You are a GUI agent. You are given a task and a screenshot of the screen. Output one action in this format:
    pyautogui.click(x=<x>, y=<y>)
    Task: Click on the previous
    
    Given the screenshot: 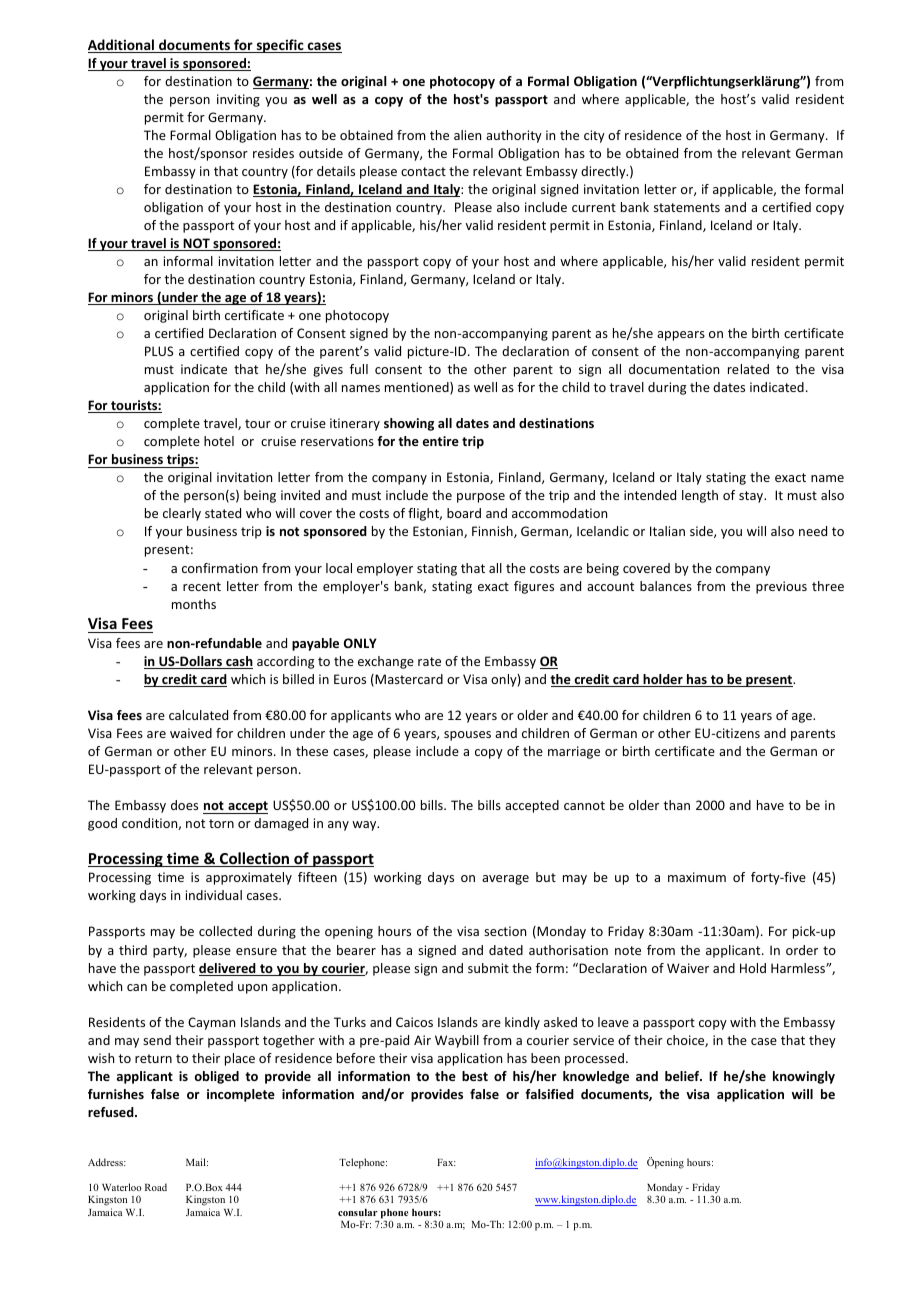 What is the action you would take?
    pyautogui.click(x=781, y=587)
